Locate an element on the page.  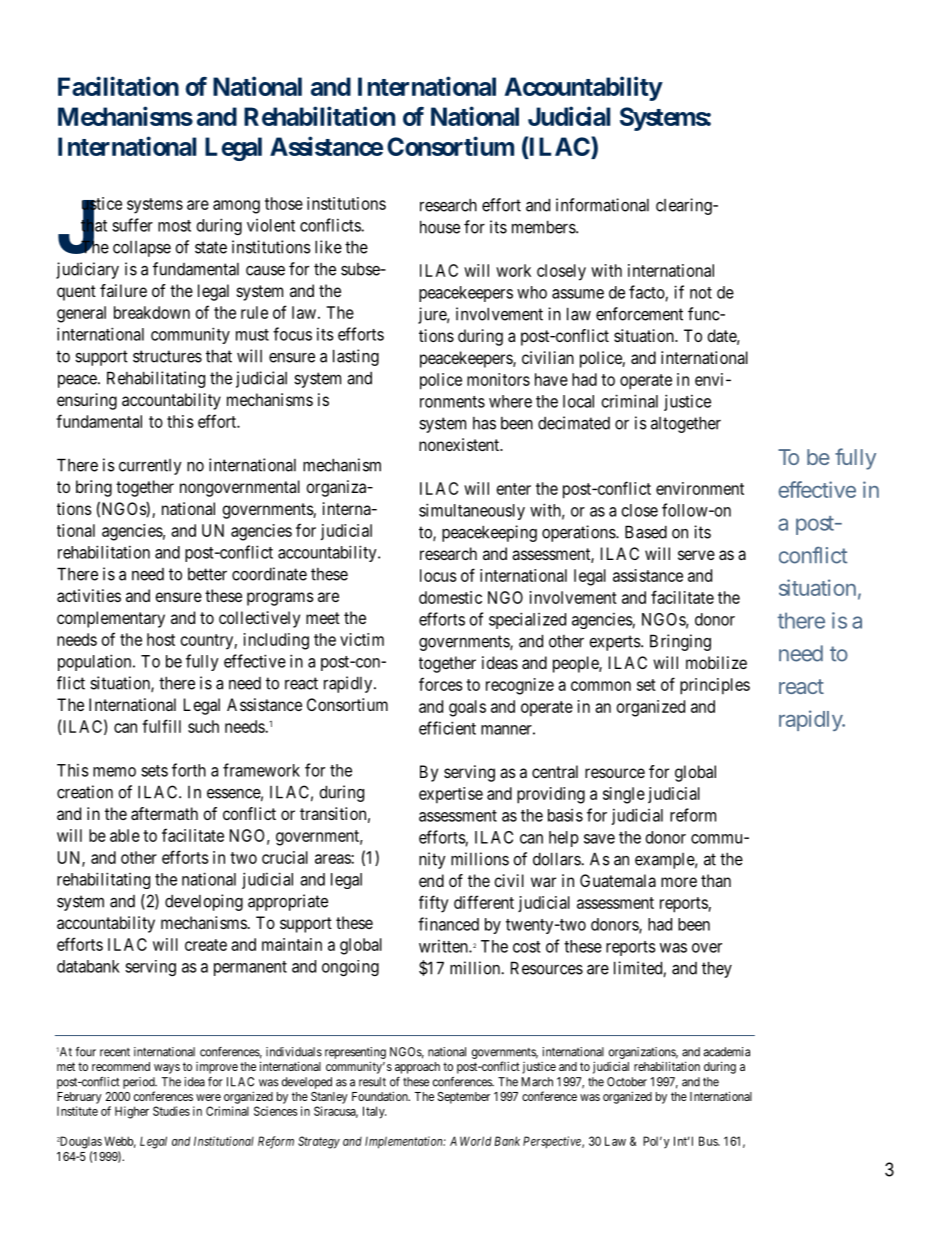
enforcement is located at coordinates (639, 314).
